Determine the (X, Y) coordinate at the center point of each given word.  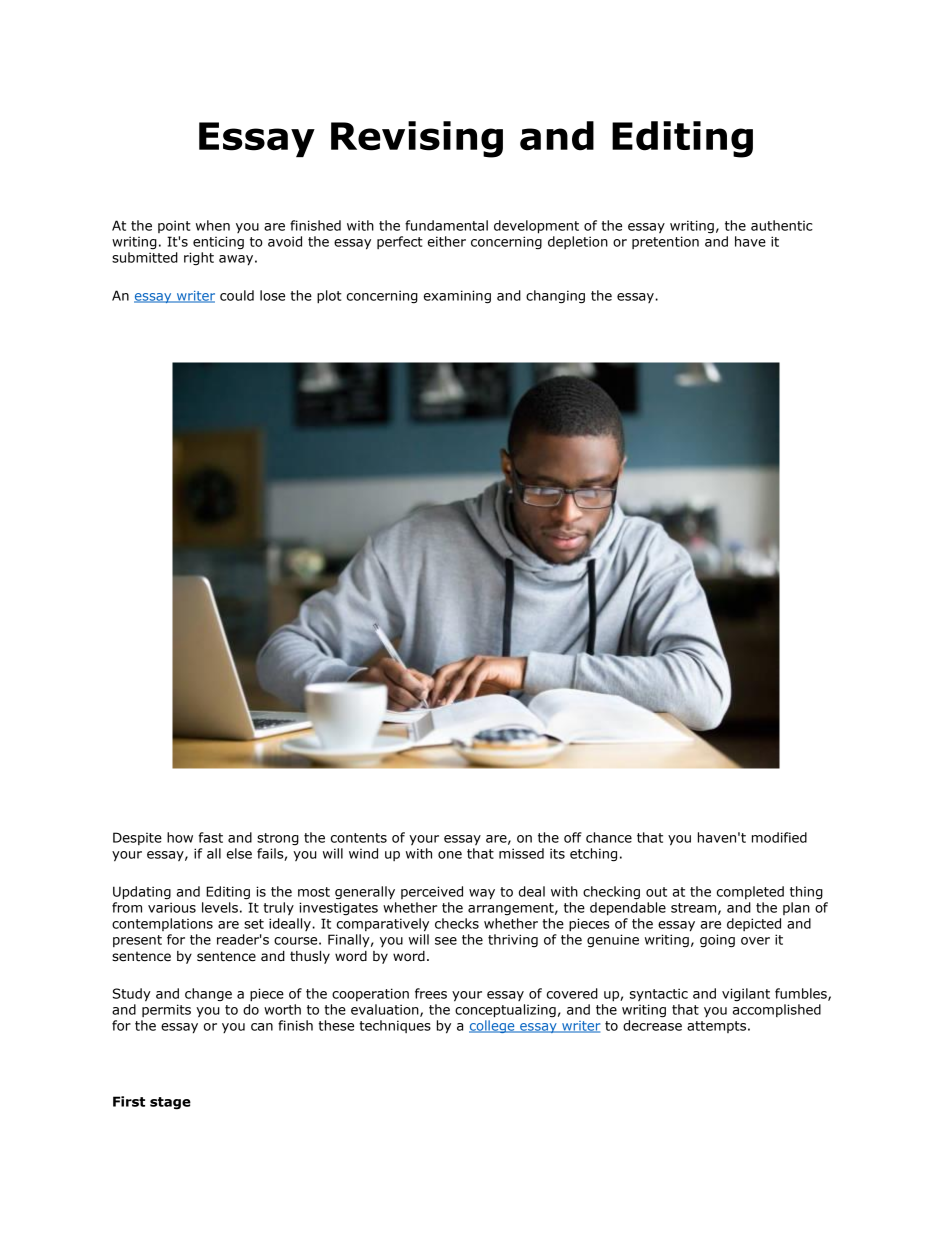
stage (170, 1103)
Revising (417, 139)
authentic (782, 225)
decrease (652, 1025)
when (213, 225)
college (493, 1026)
